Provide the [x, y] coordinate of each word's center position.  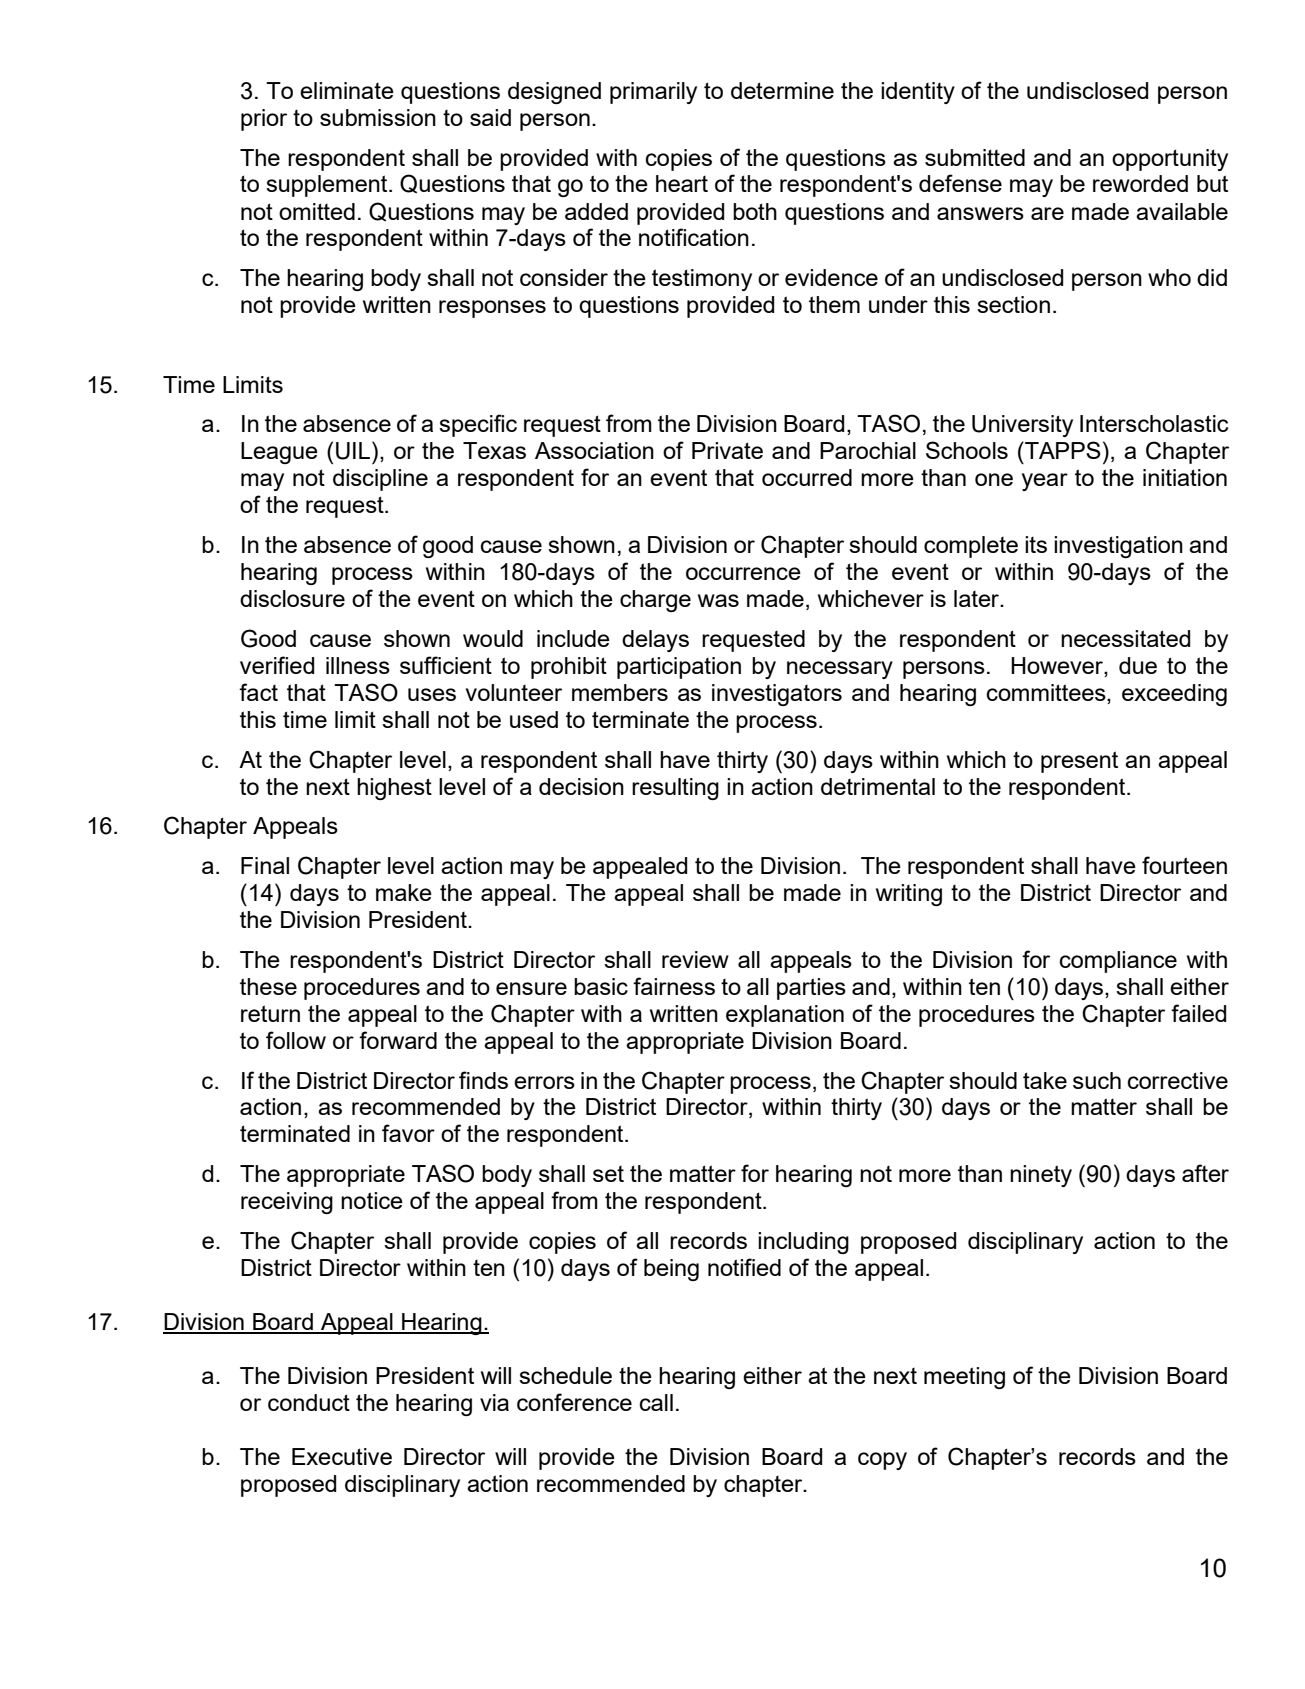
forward [398, 1040]
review [695, 959]
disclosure [292, 598]
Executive [342, 1456]
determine [782, 90]
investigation [1118, 547]
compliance [1118, 962]
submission [378, 117]
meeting [964, 1378]
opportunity [1170, 160]
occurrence [743, 573]
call [656, 1402]
